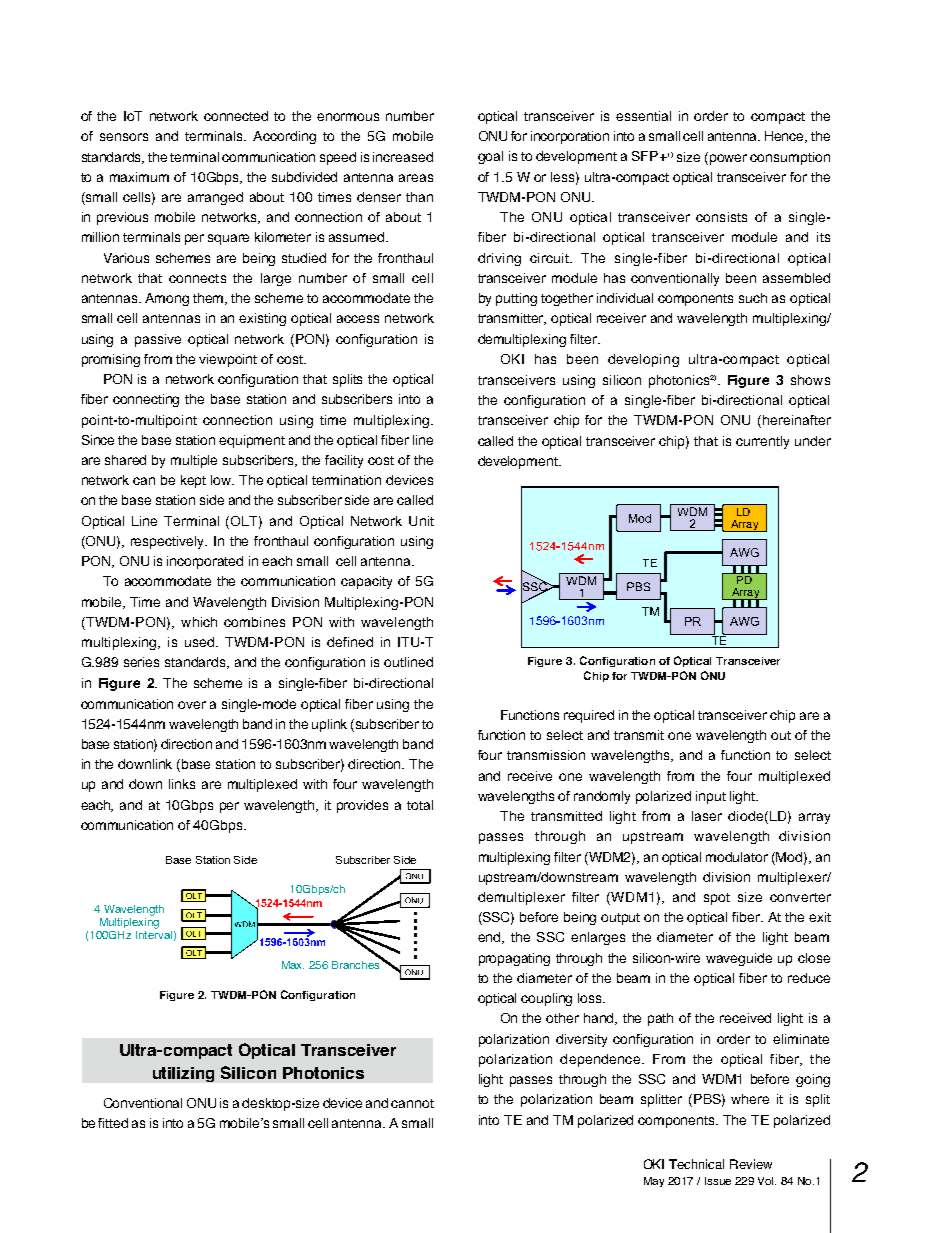 The width and height of the page is (952, 1233). What do you see at coordinates (490, 157) in the page?
I see `goal` at bounding box center [490, 157].
